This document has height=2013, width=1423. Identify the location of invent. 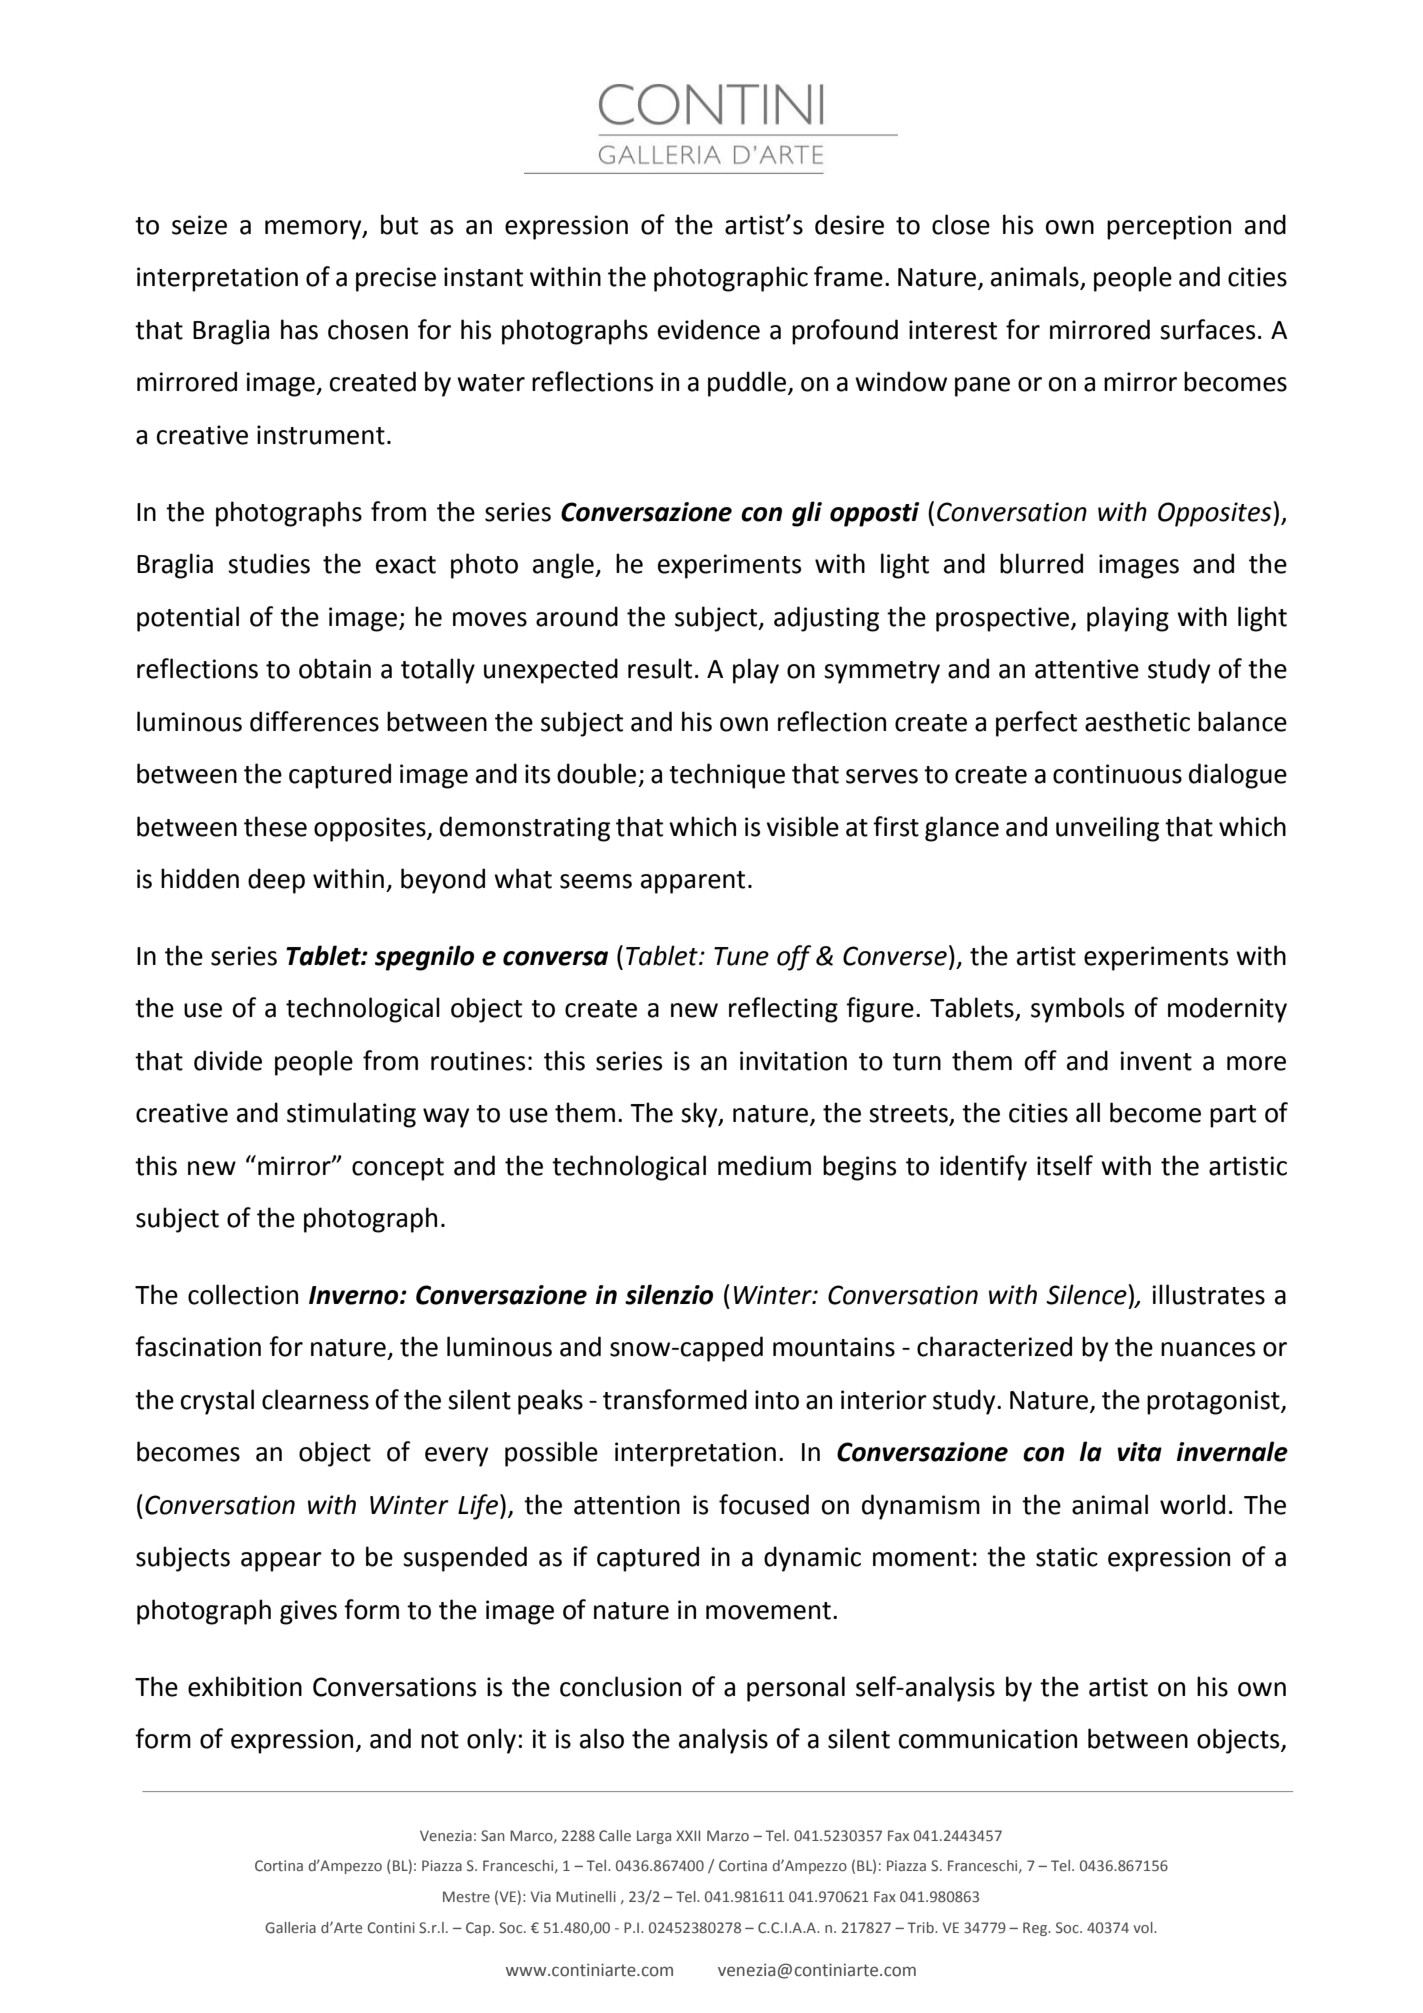
(1156, 1061).
